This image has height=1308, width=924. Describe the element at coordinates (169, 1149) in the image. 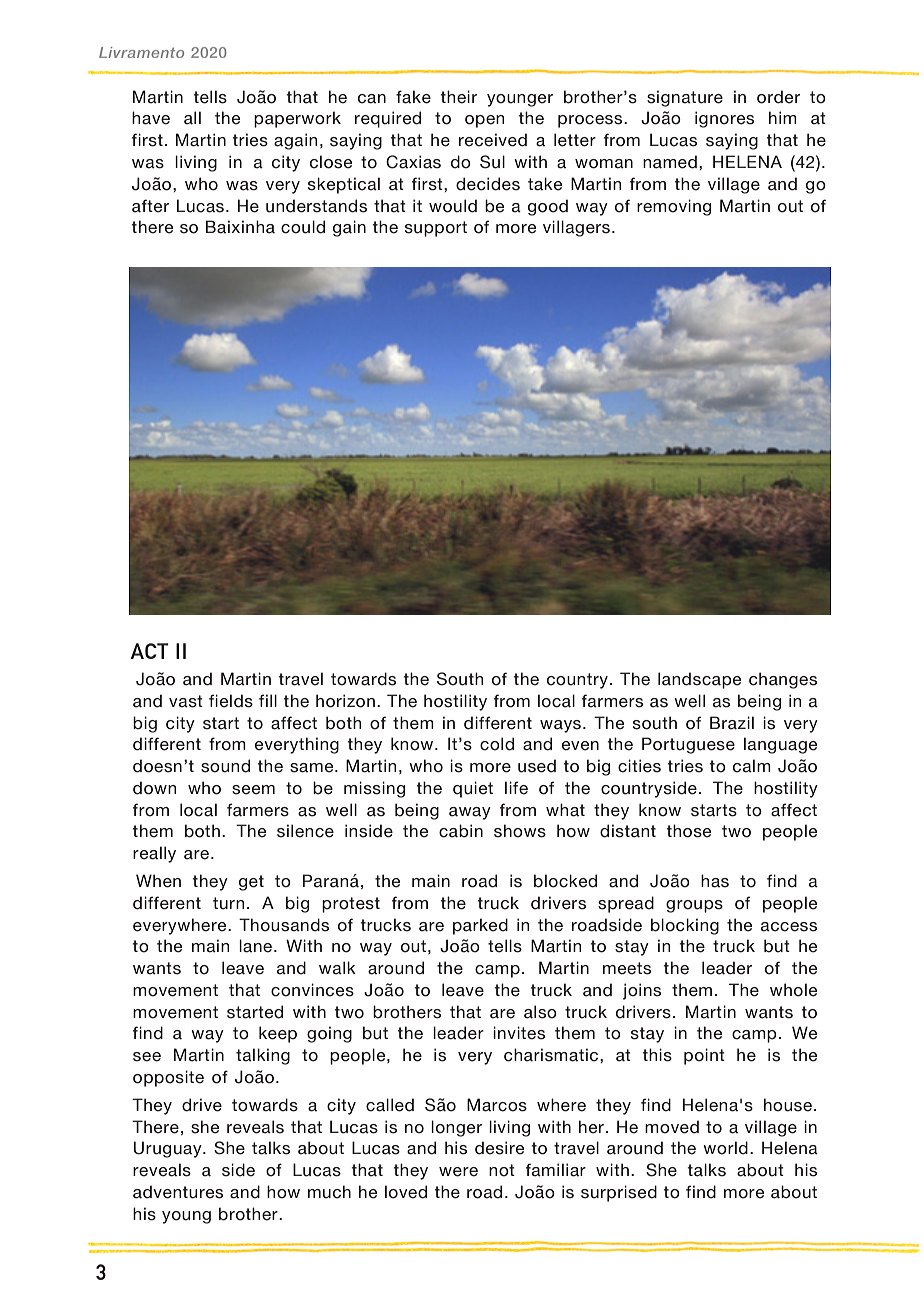

I see `Uruguay` at that location.
